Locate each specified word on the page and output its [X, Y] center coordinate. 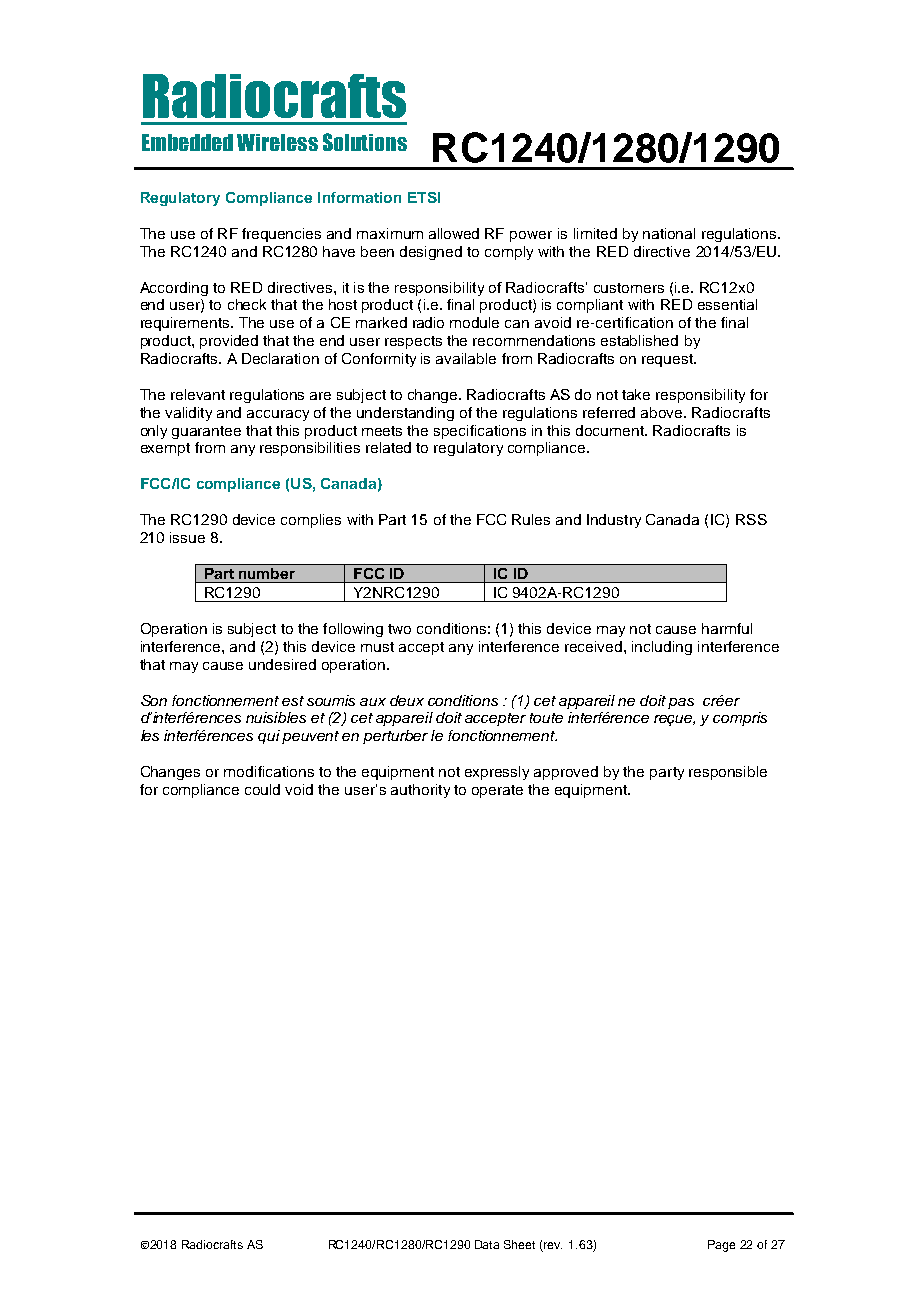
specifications [480, 432]
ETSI [424, 197]
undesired [282, 664]
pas [681, 703]
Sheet [519, 1244]
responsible [728, 773]
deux [407, 700]
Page [721, 1246]
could [262, 789]
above [663, 412]
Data [487, 1244]
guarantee [206, 432]
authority [420, 791]
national [669, 233]
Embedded [187, 142]
